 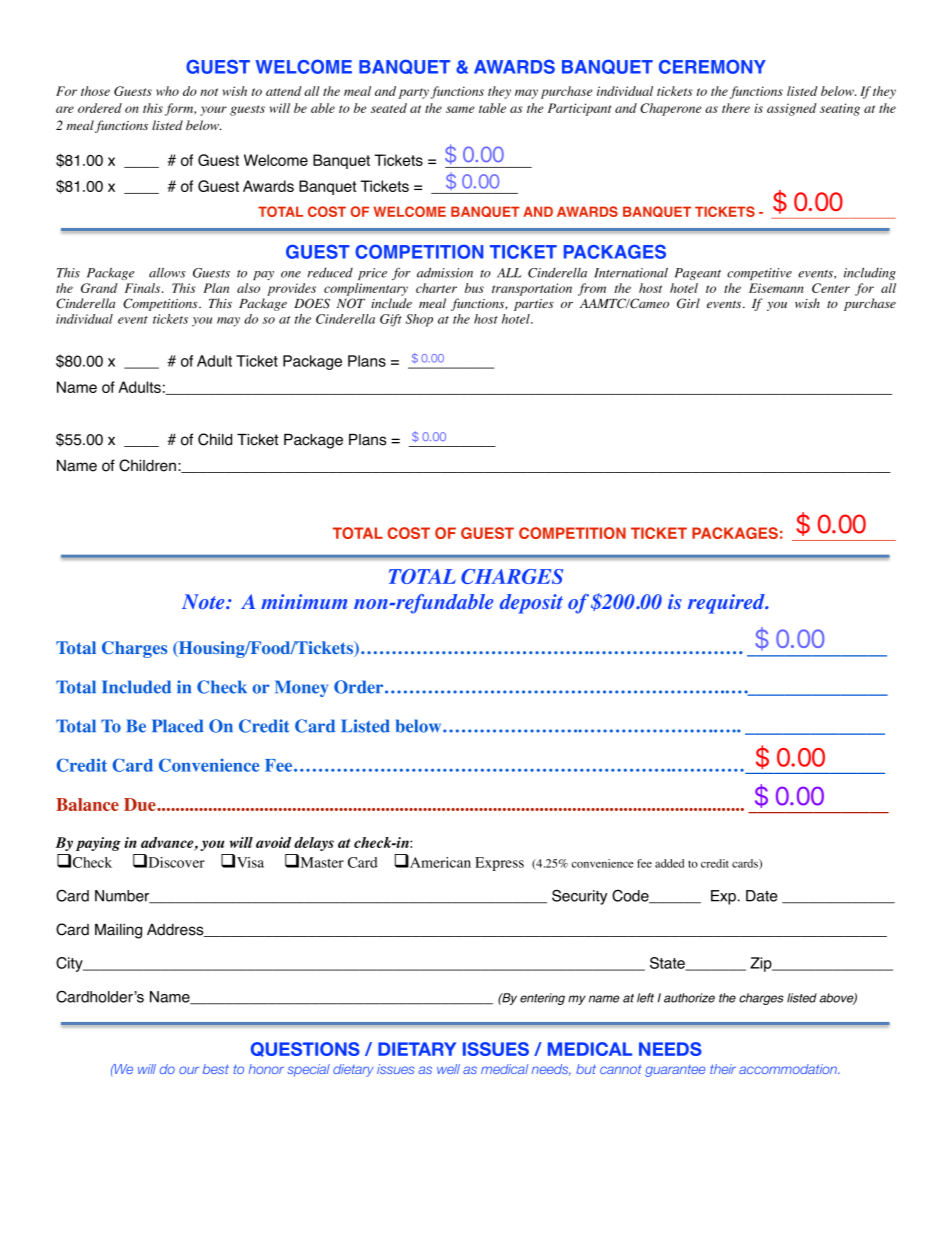 I want to click on who, so click(x=168, y=91).
